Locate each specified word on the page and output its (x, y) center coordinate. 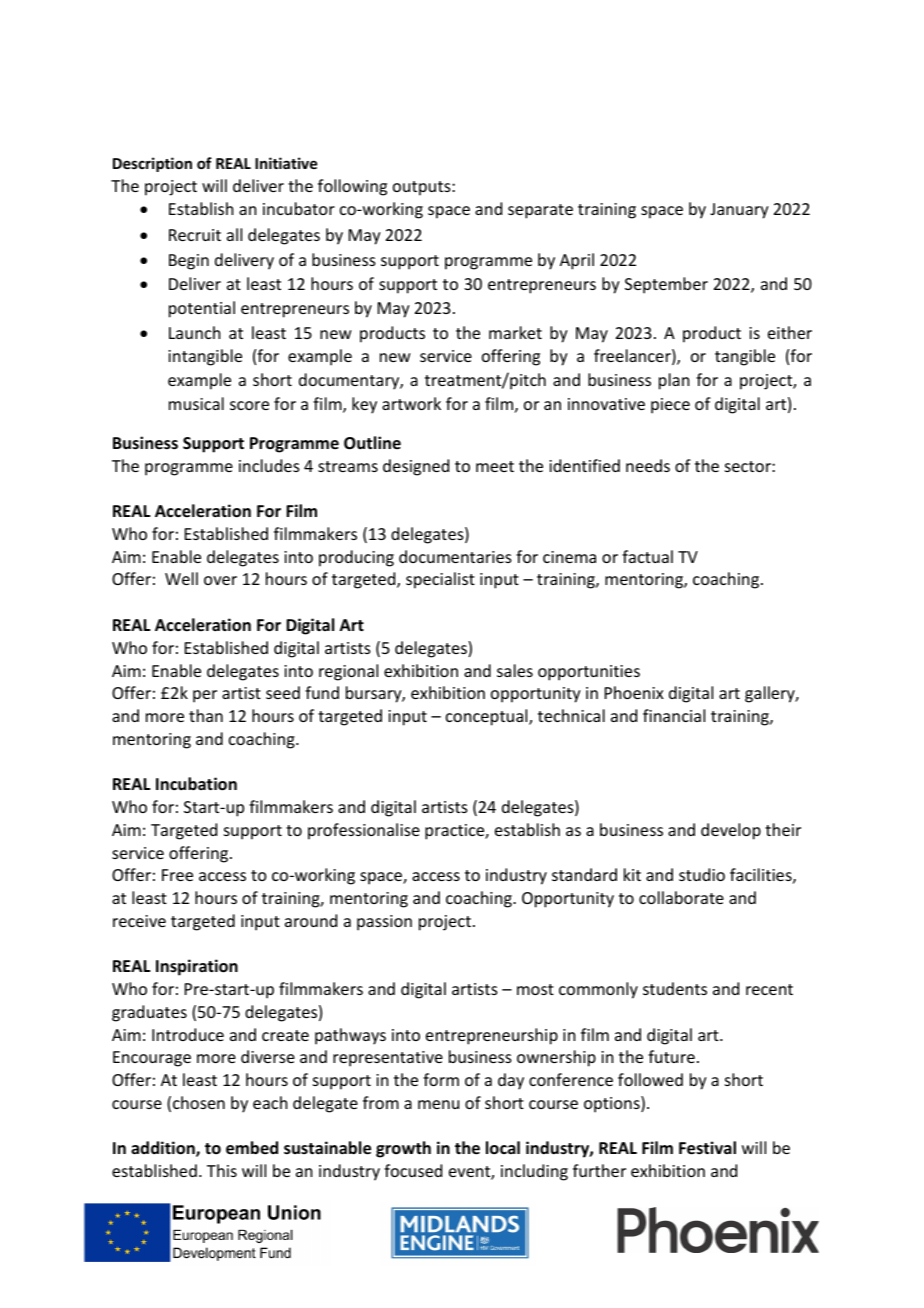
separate (540, 211)
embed (252, 1148)
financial (674, 715)
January (739, 211)
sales (515, 670)
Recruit (195, 235)
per (205, 696)
